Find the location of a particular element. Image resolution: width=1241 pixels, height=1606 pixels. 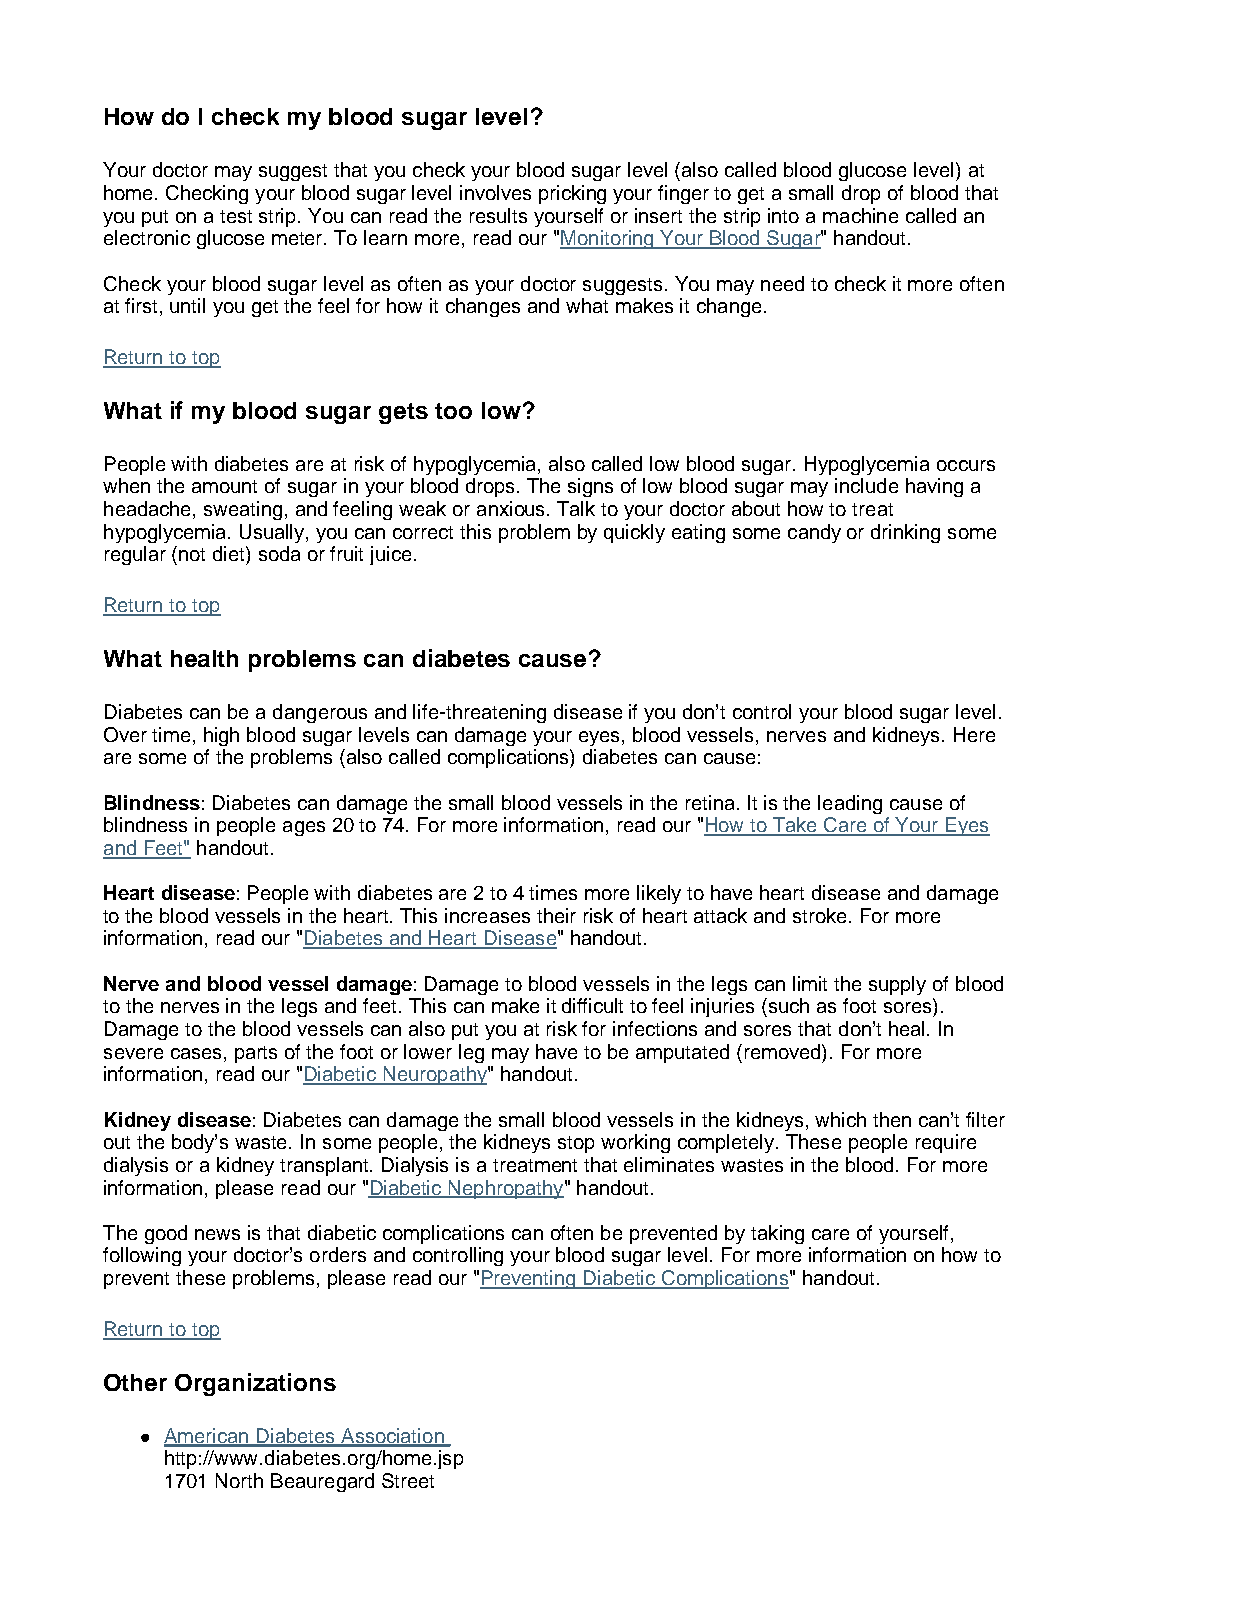

test is located at coordinates (236, 216).
